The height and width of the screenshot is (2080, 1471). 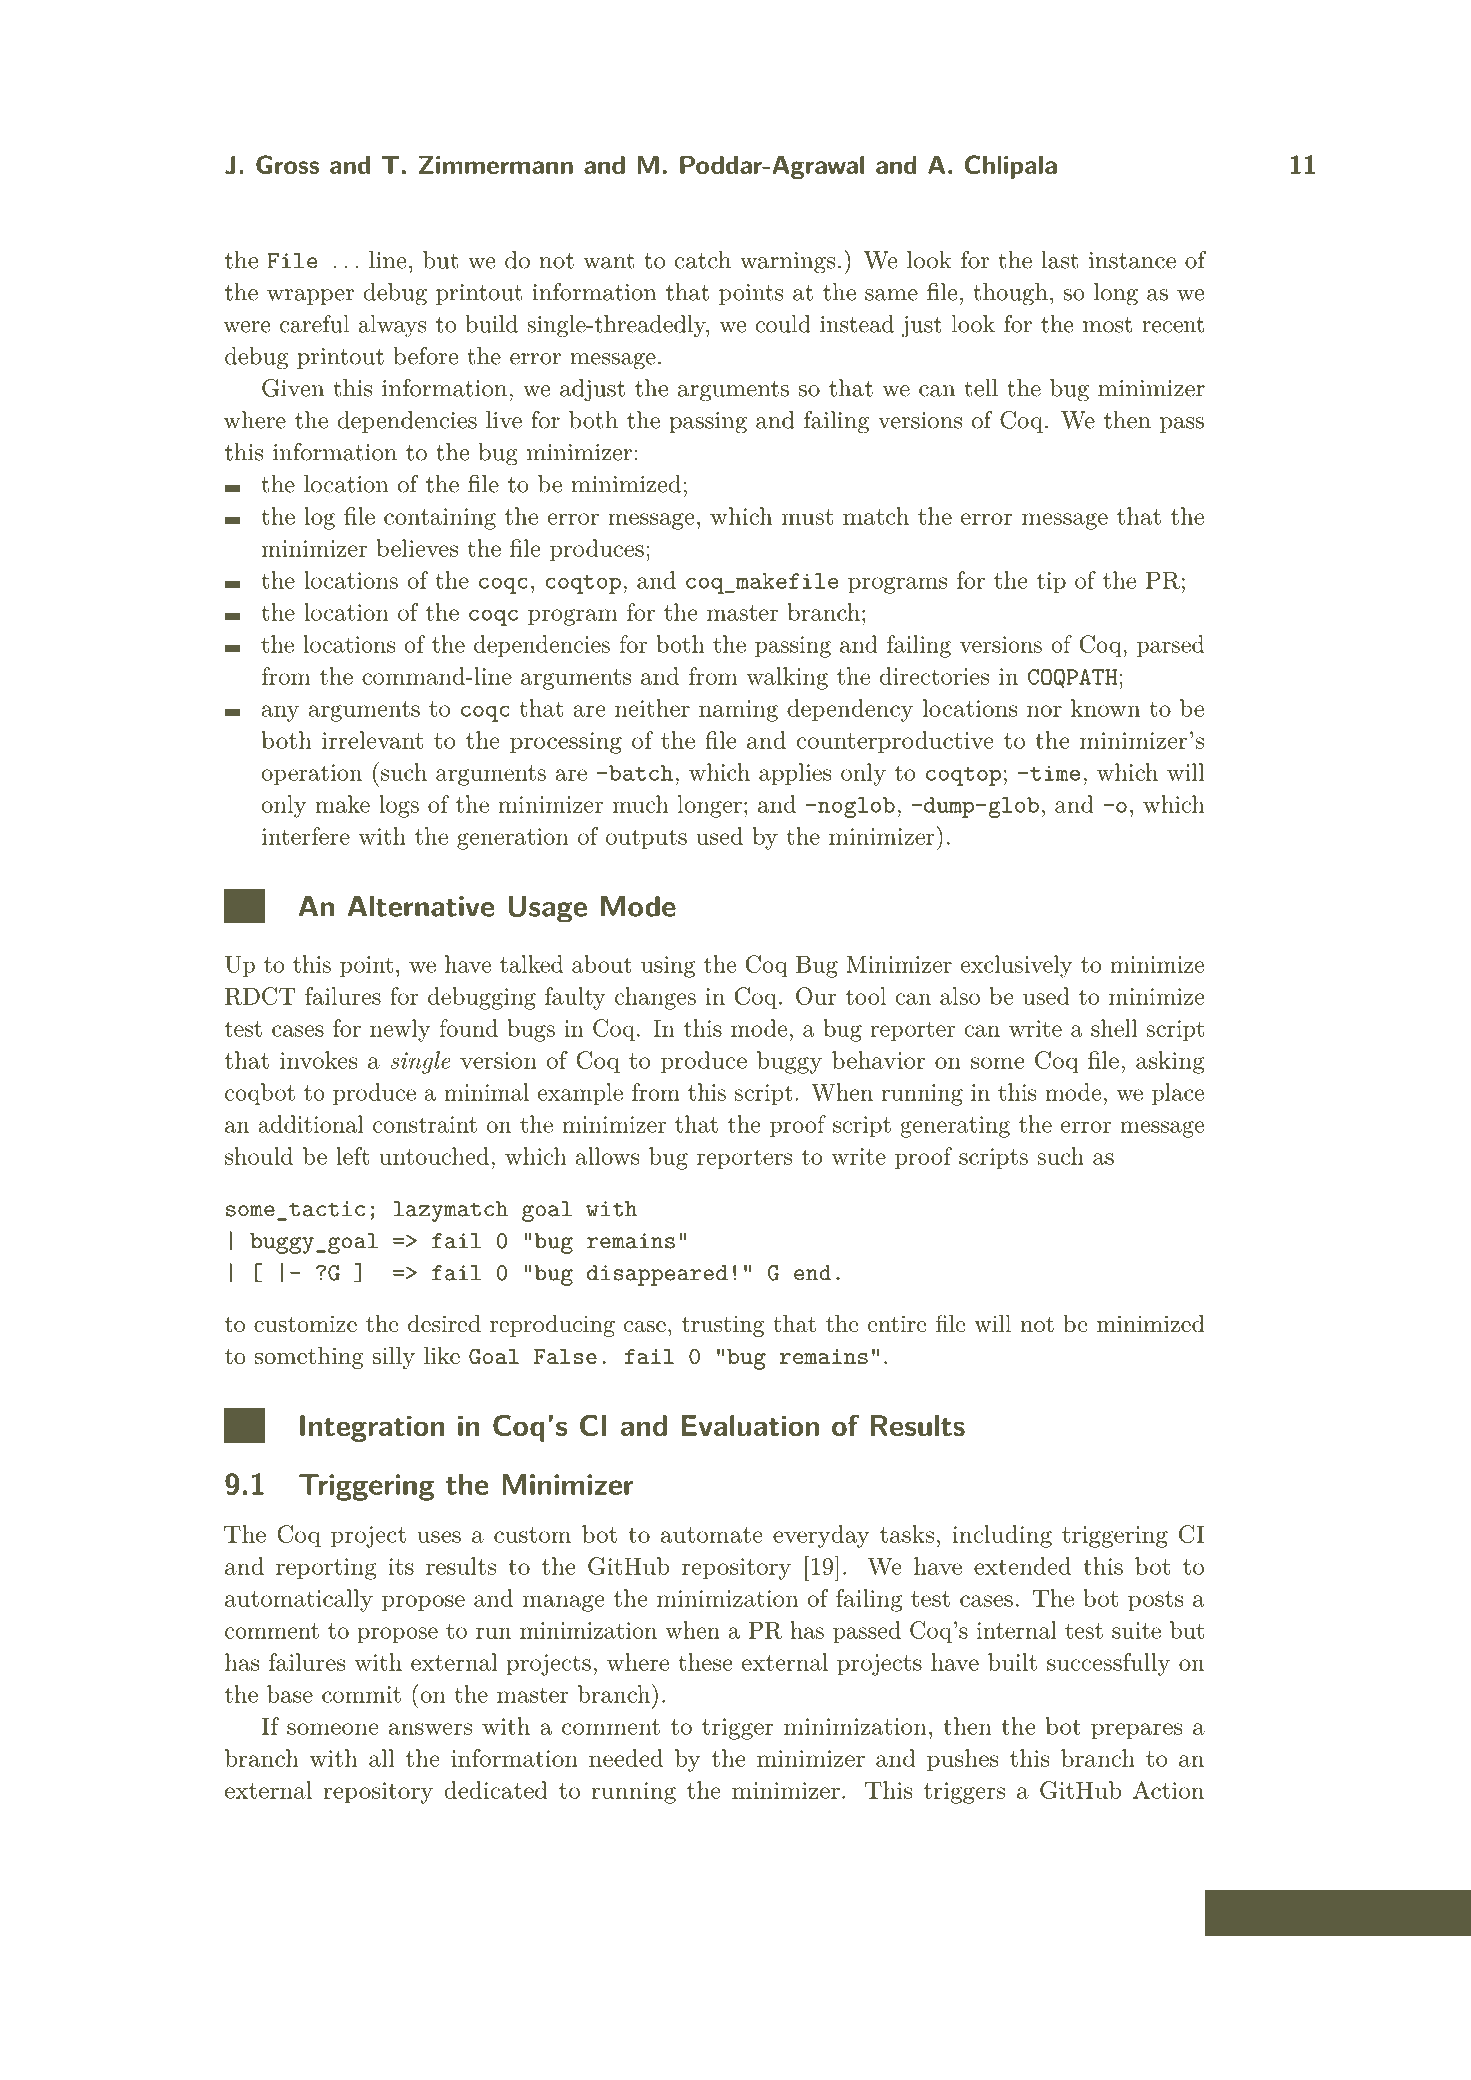 What do you see at coordinates (703, 260) in the screenshot?
I see `catch` at bounding box center [703, 260].
